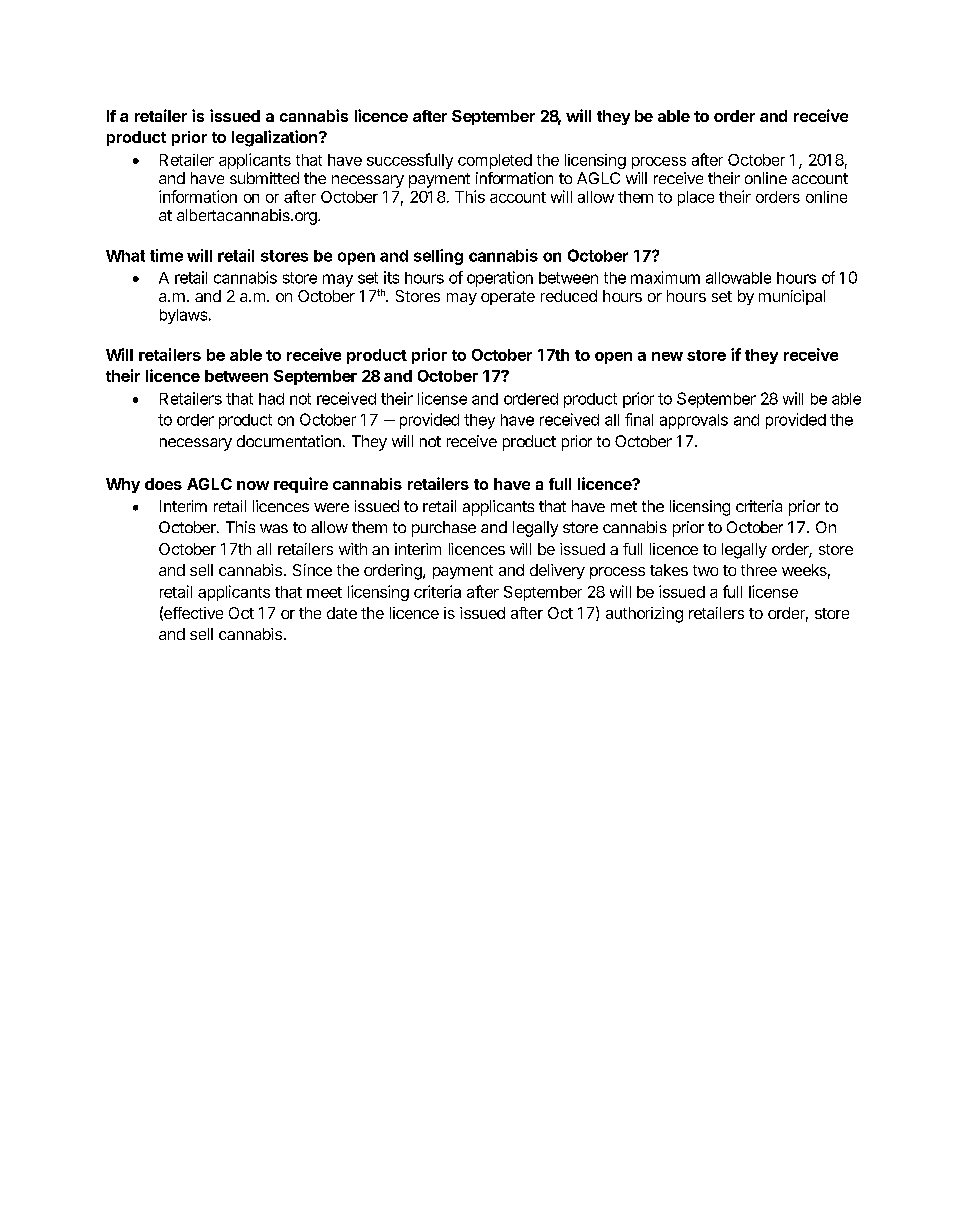  What do you see at coordinates (495, 161) in the screenshot?
I see `completed` at bounding box center [495, 161].
